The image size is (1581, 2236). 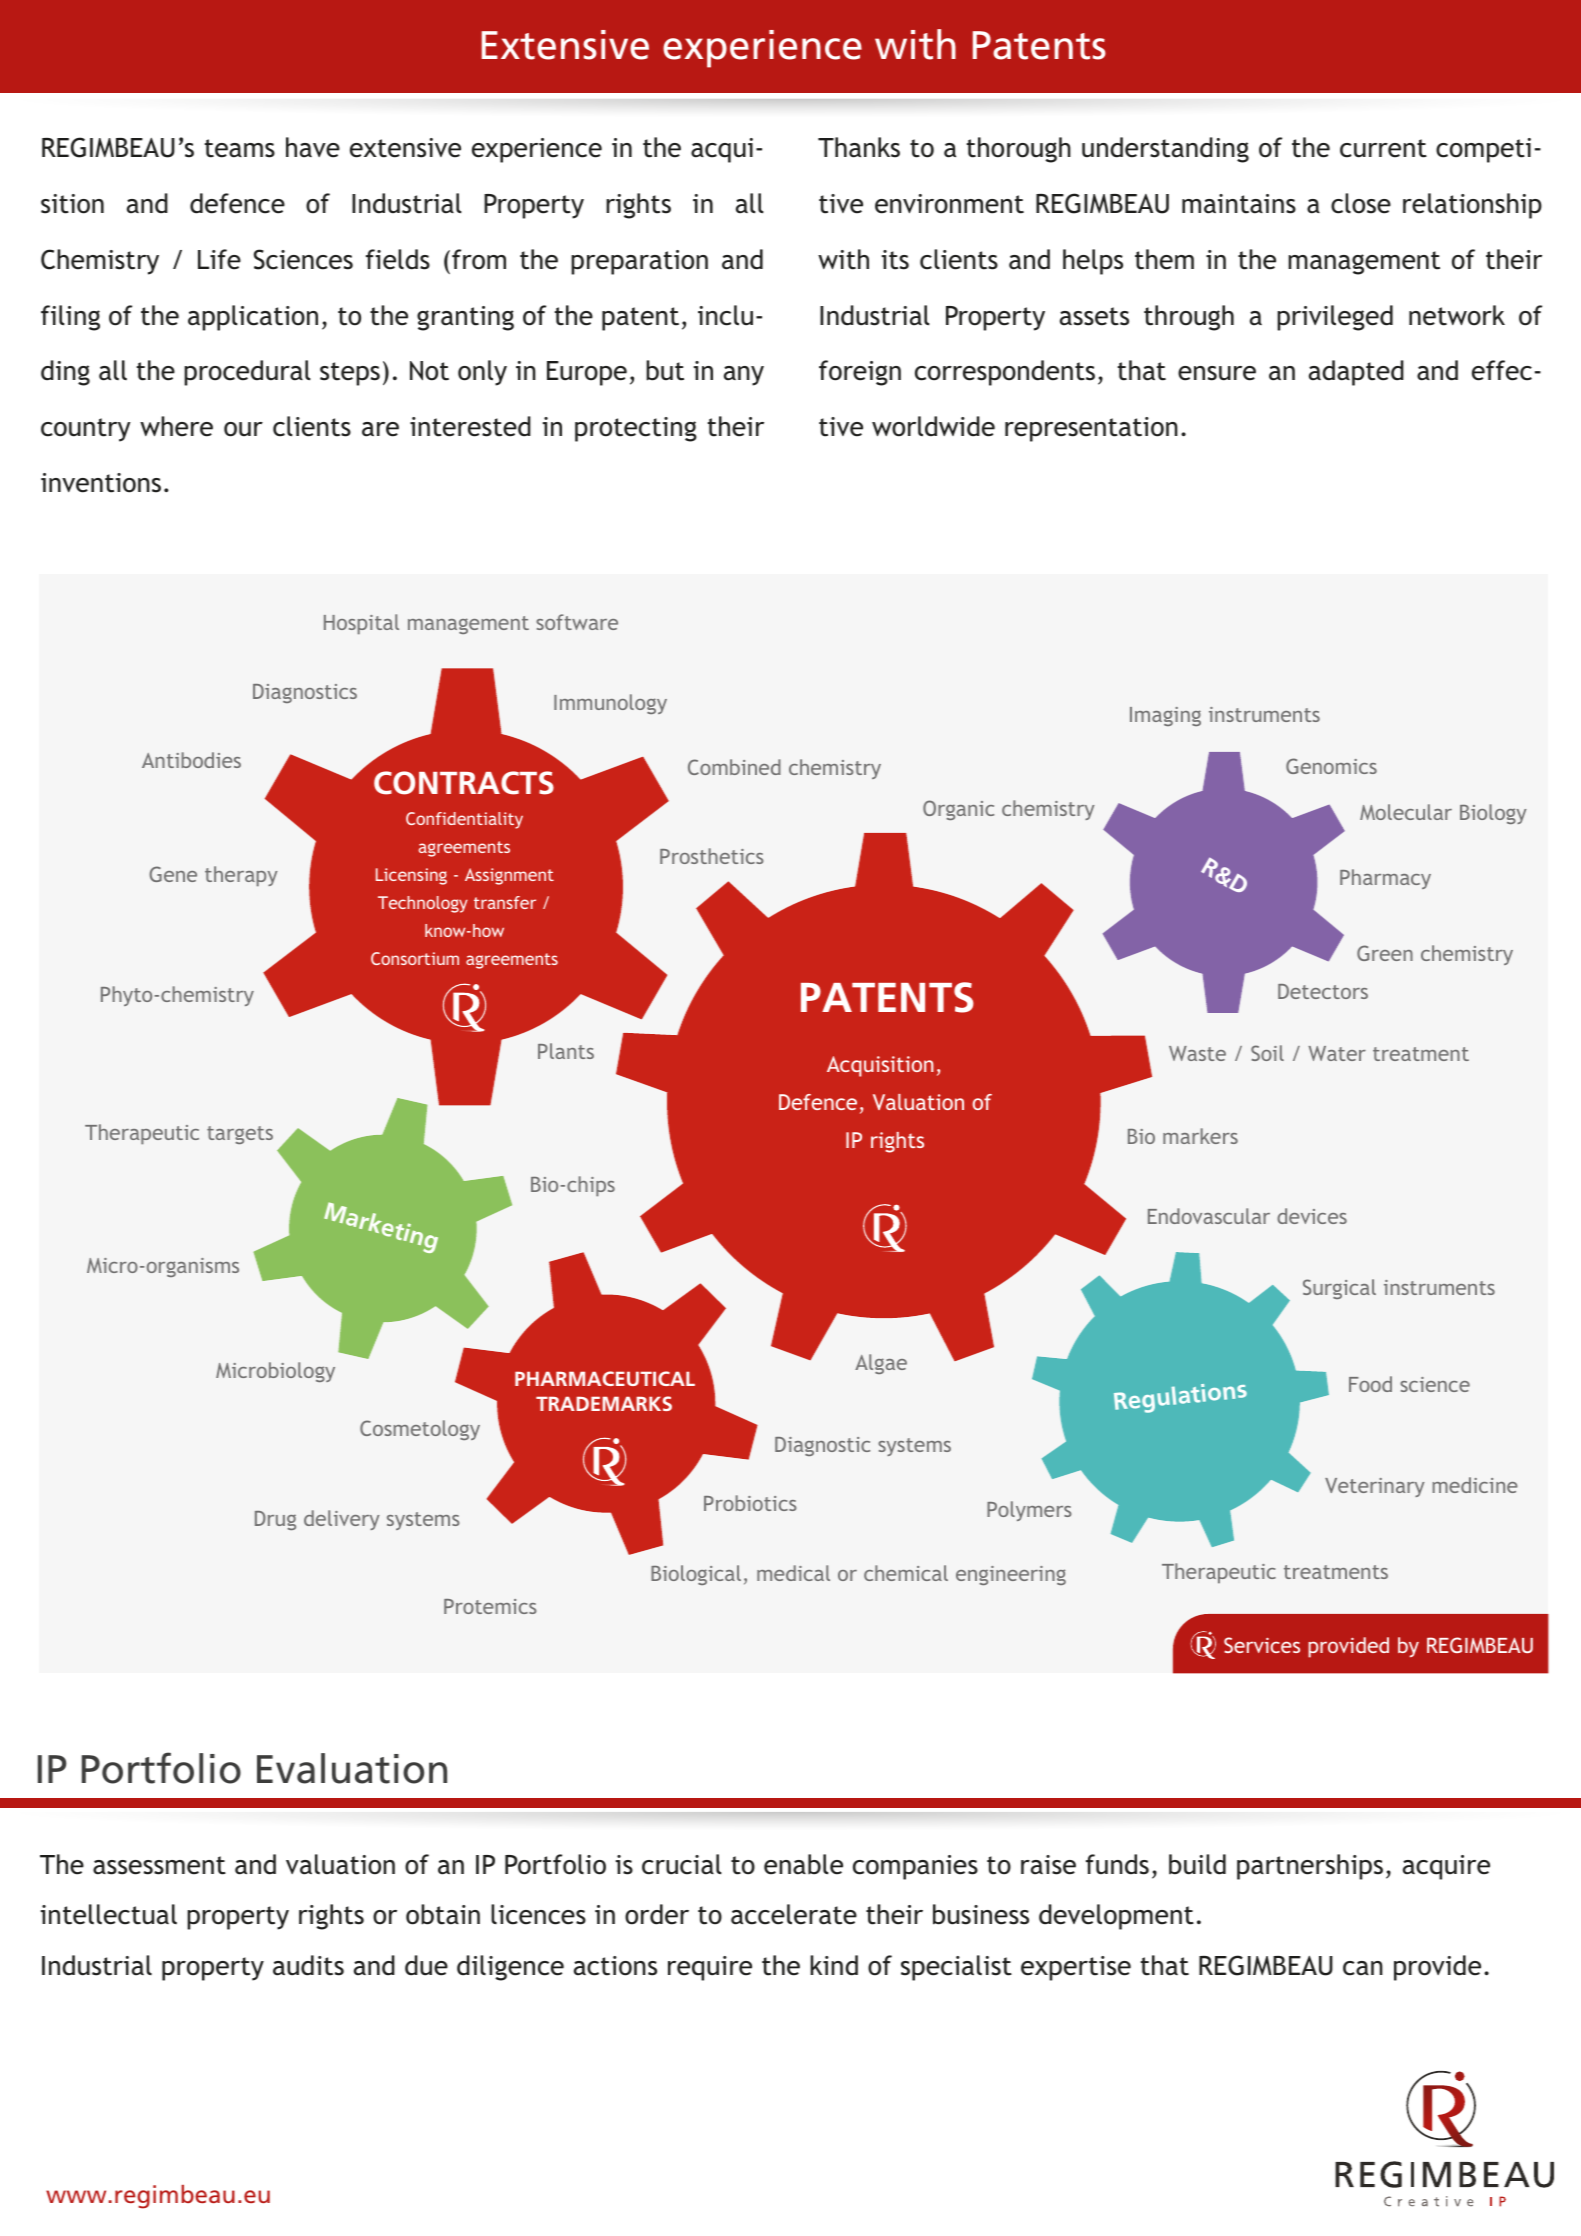 What do you see at coordinates (794, 1914) in the image?
I see `accelerate` at bounding box center [794, 1914].
